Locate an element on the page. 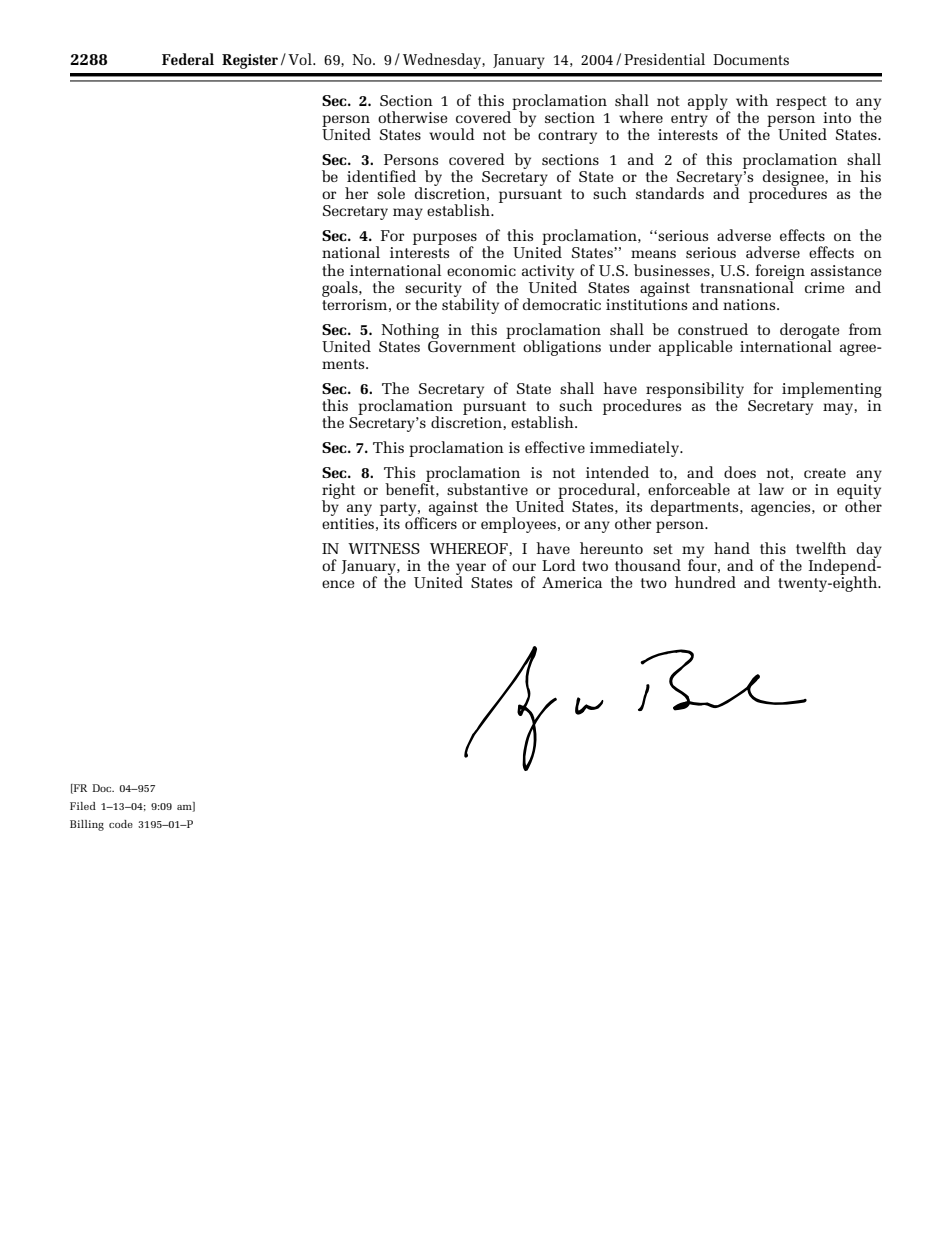  would is located at coordinates (452, 134).
